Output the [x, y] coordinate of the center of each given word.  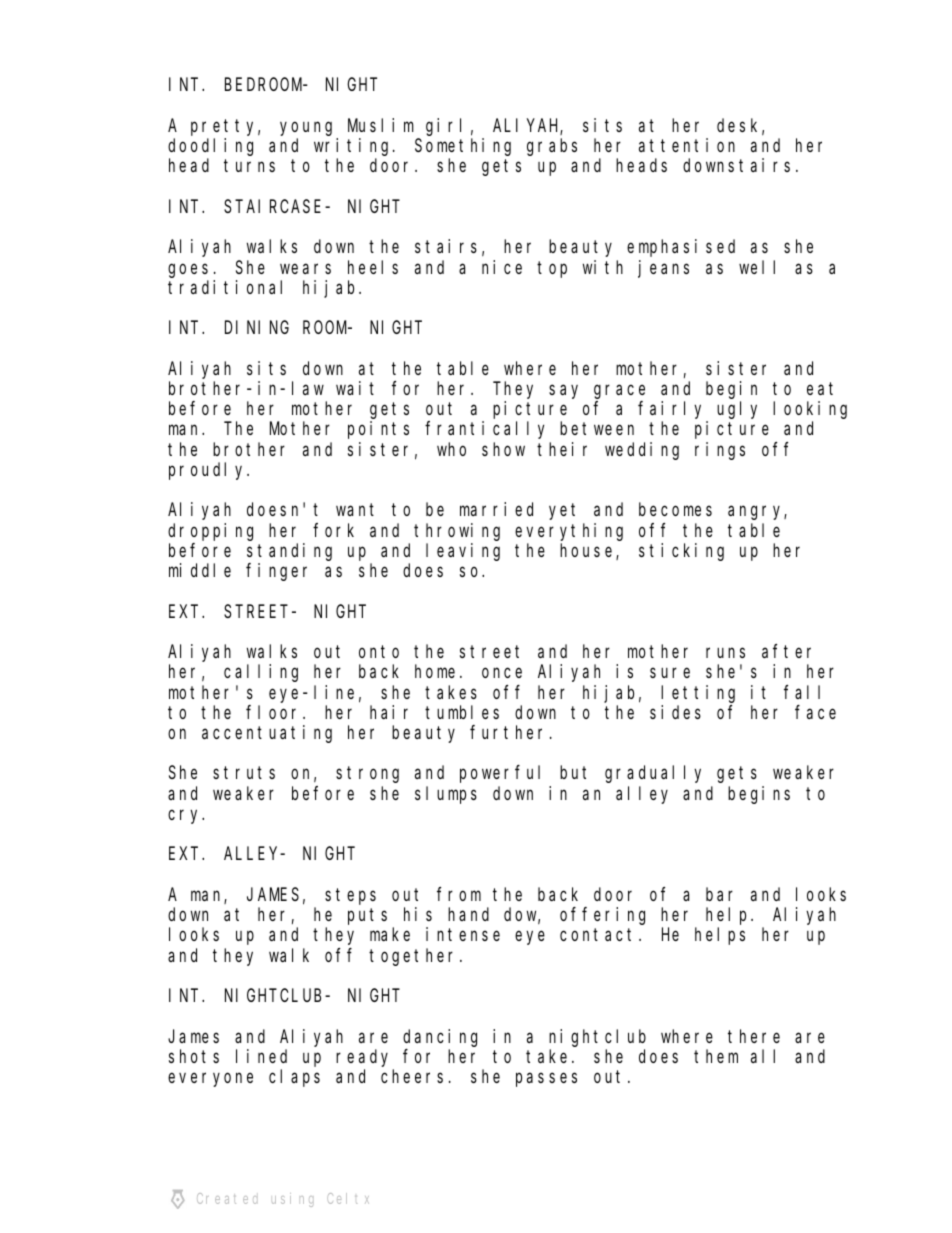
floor [275, 712]
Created [227, 1198]
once [502, 673]
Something [463, 147]
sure [670, 673]
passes [546, 1080]
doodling [210, 147]
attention [687, 145]
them [716, 1056]
